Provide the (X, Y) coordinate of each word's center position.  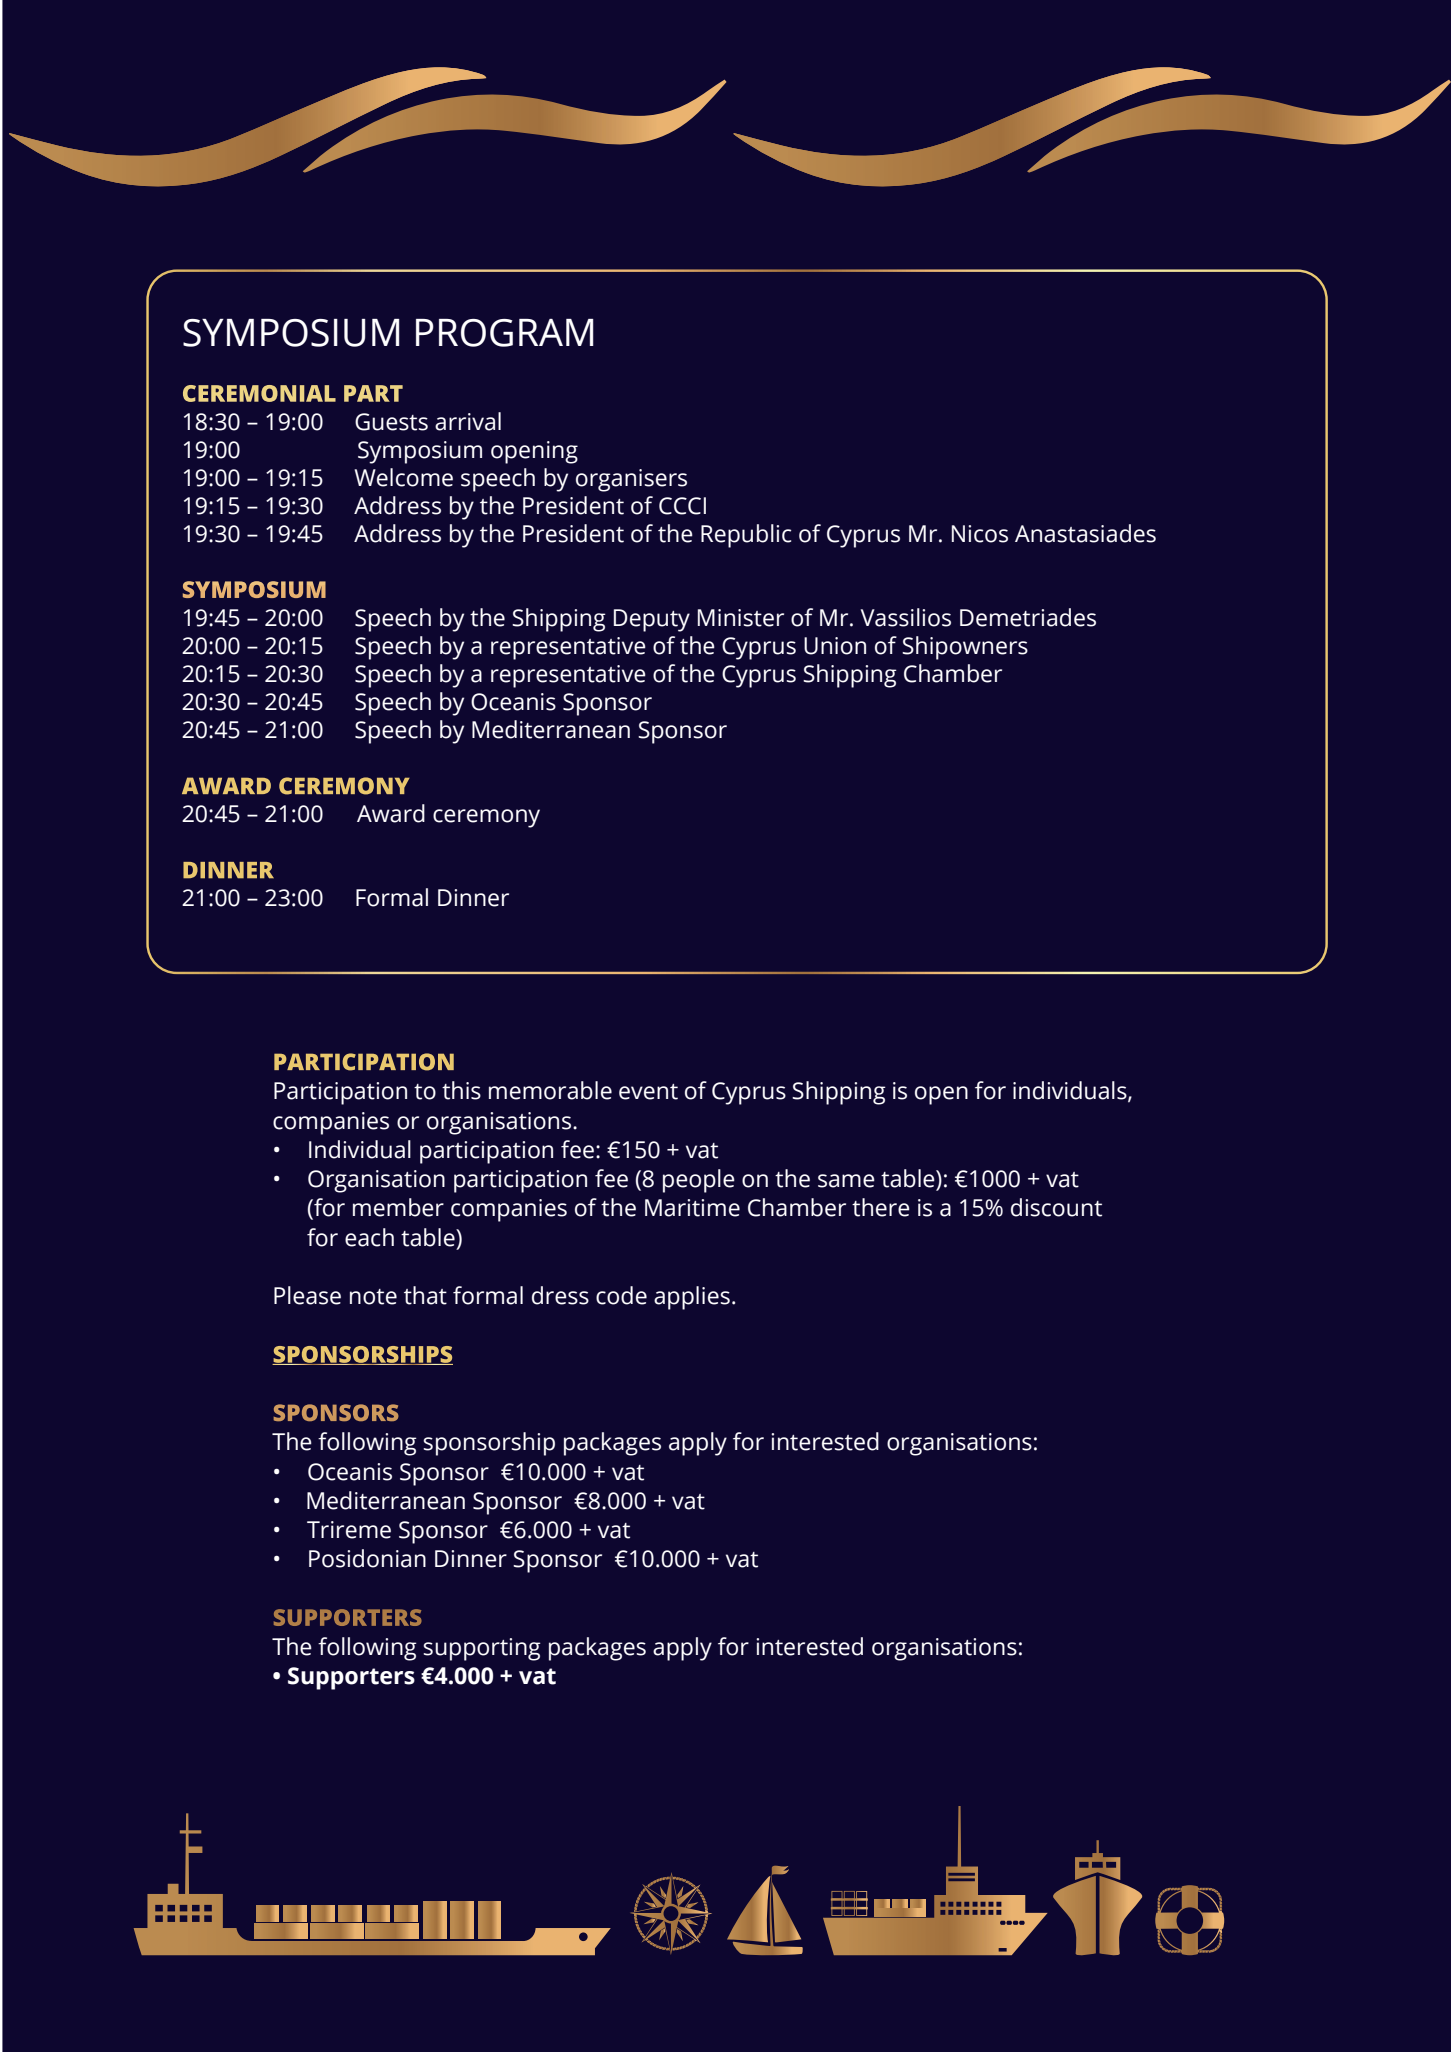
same (846, 1181)
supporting (482, 1649)
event (648, 1092)
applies (692, 1298)
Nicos (980, 534)
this (461, 1090)
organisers (631, 480)
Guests (391, 422)
